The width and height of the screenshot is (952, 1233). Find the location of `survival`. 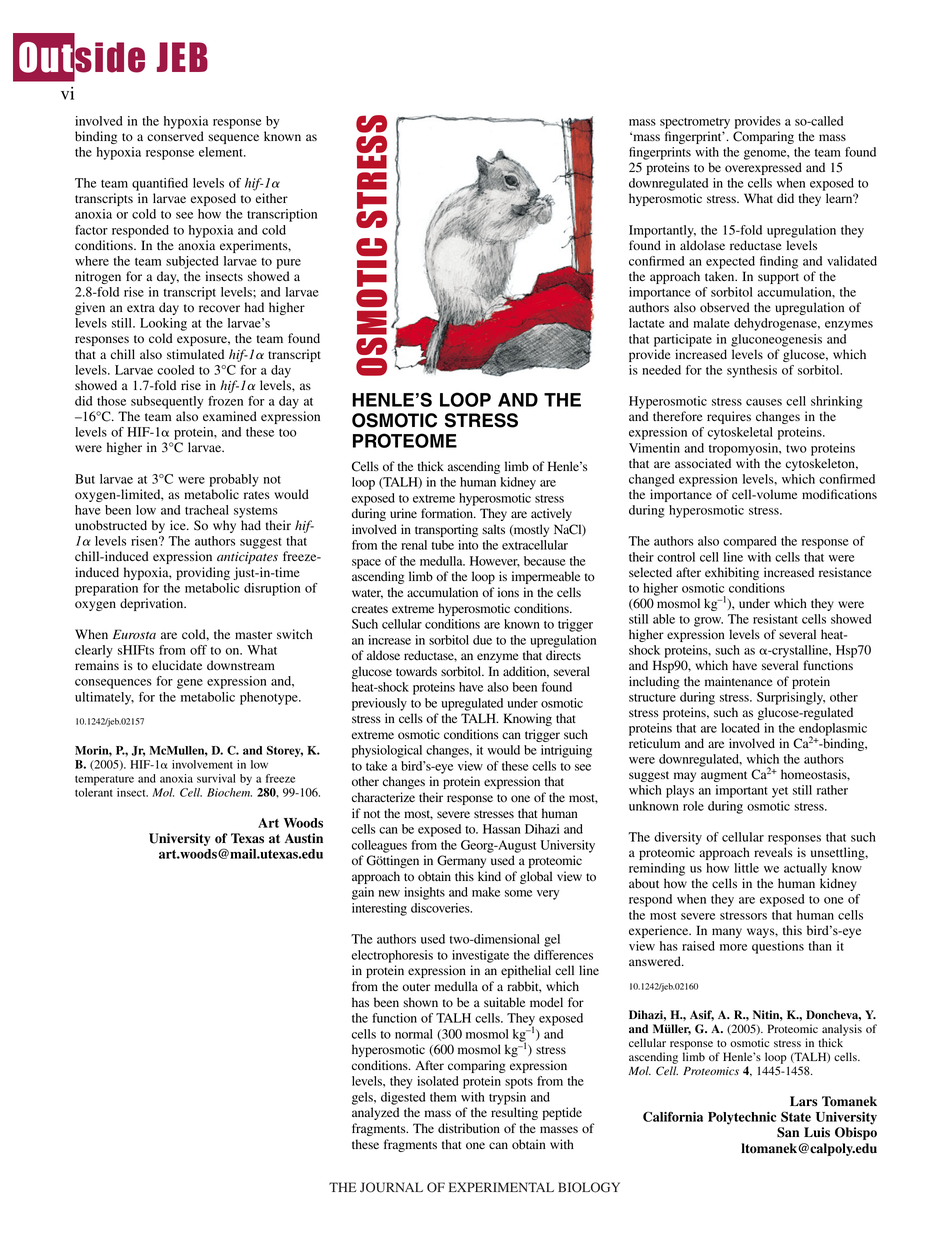

survival is located at coordinates (216, 778).
